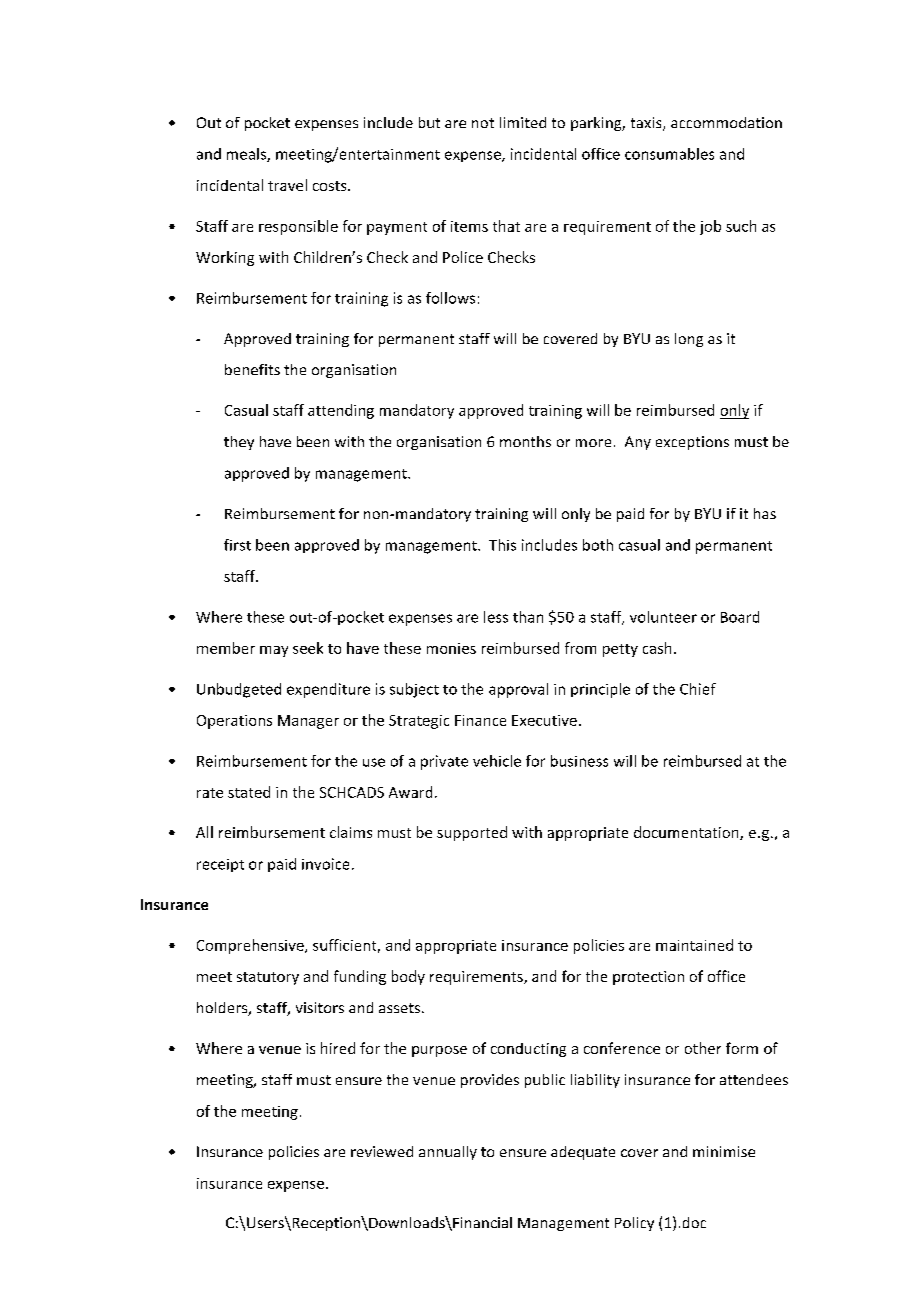 This screenshot has width=924, height=1308. Describe the element at coordinates (408, 977) in the screenshot. I see `body` at that location.
